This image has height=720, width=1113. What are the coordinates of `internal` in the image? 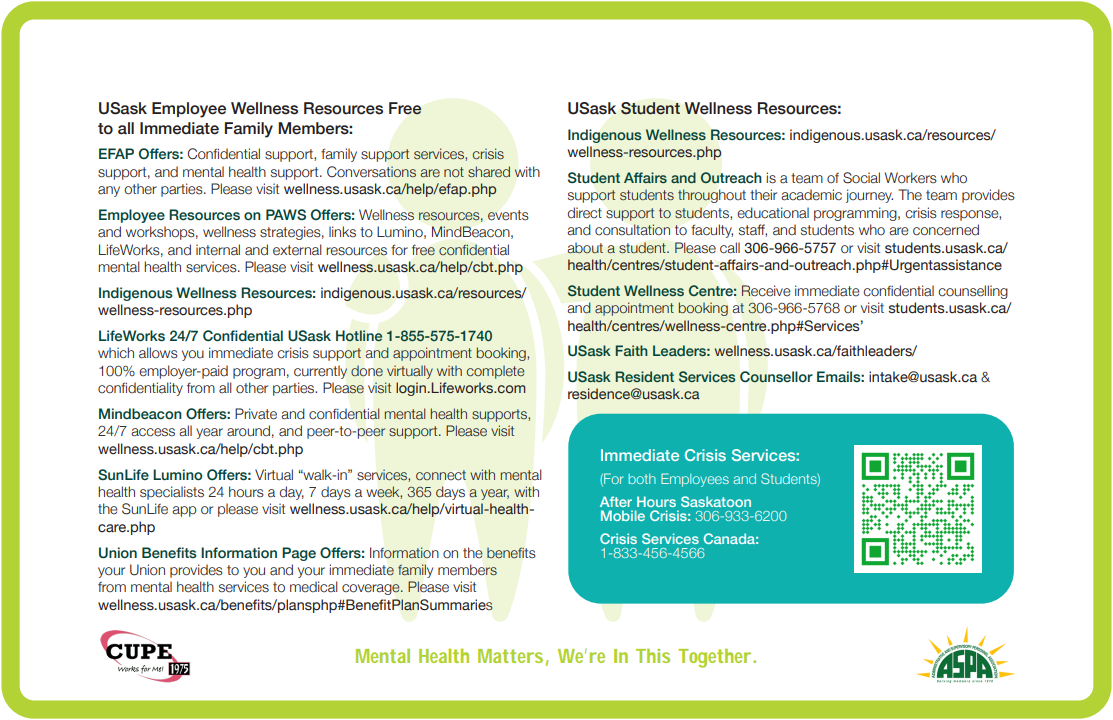 It's located at (218, 250).
